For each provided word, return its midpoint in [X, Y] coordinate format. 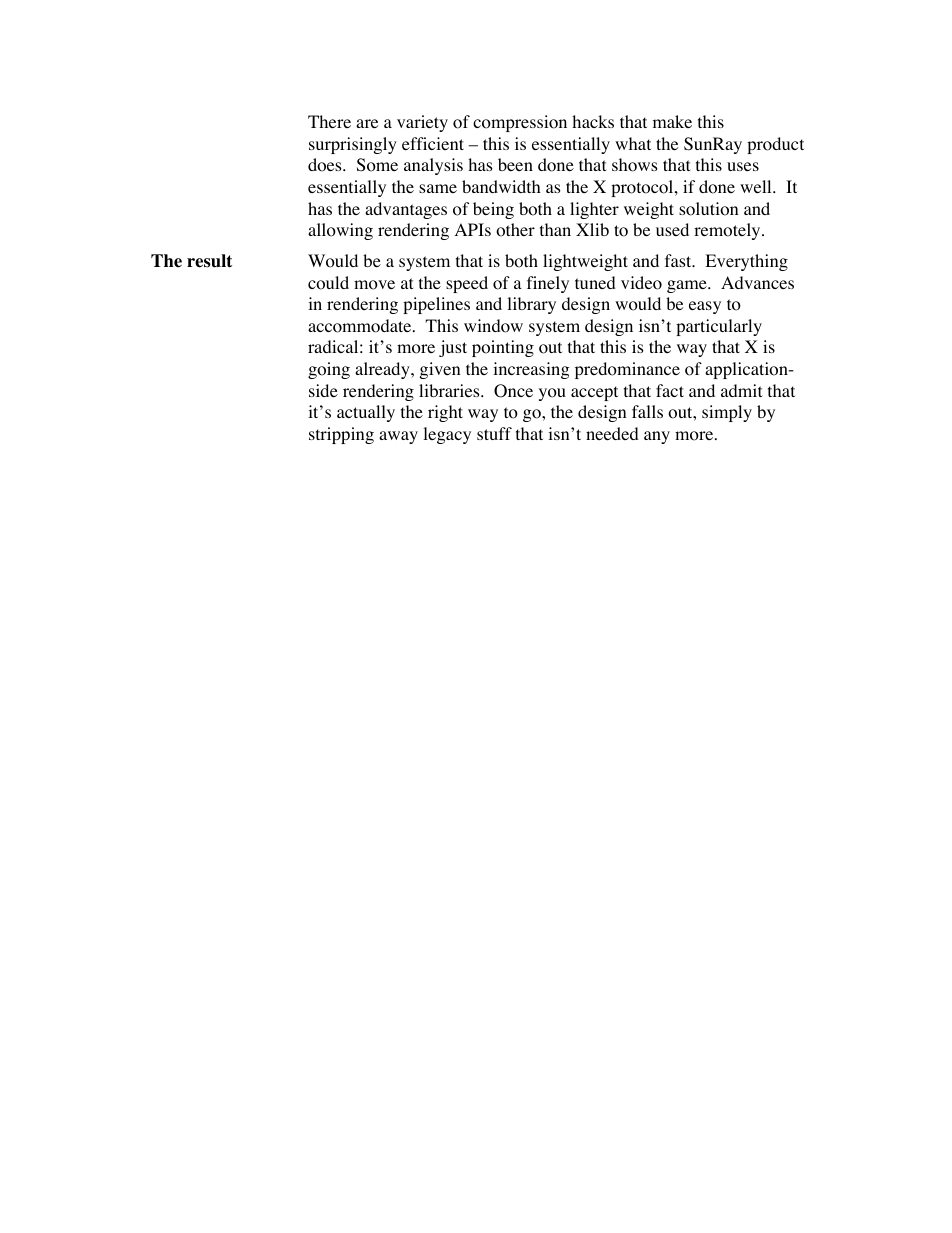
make [672, 121]
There [329, 121]
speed [467, 284]
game [688, 286]
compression [520, 123]
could [328, 283]
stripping [341, 435]
